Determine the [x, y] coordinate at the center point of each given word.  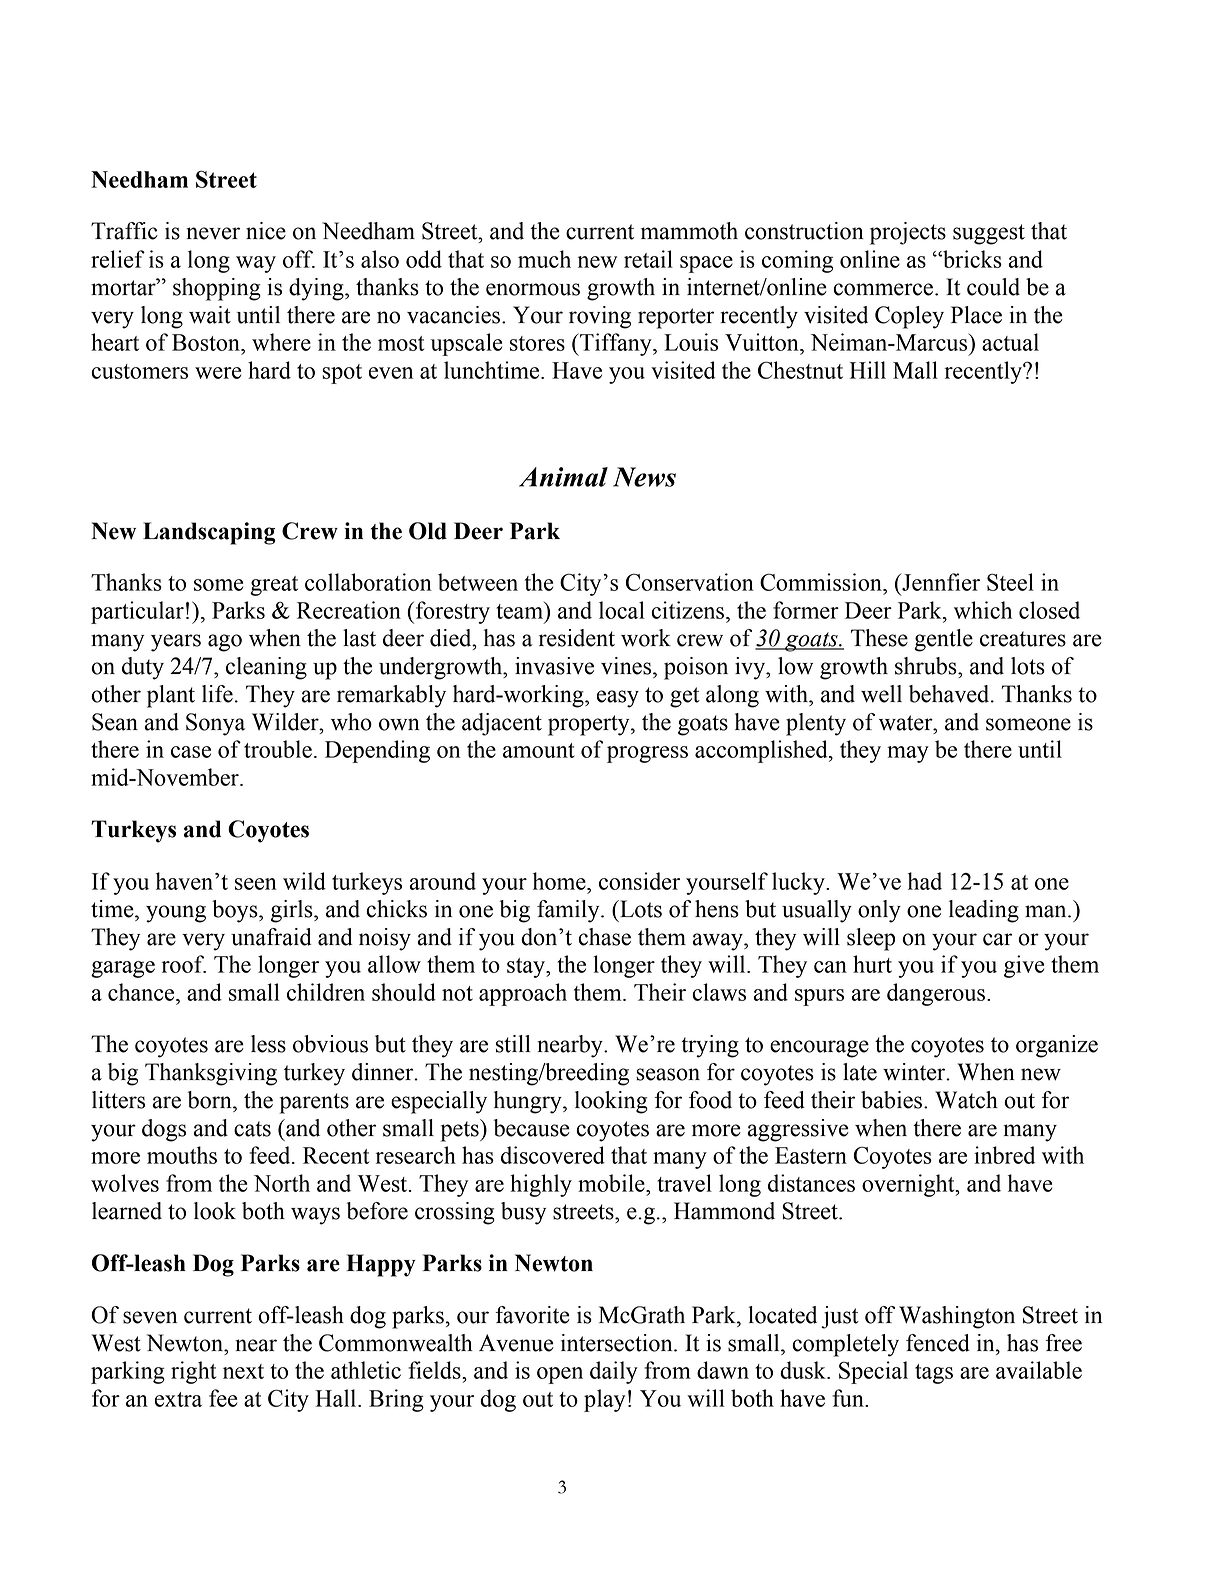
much [544, 259]
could [993, 287]
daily [614, 1372]
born [211, 1100]
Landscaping [209, 533]
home [560, 881]
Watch [966, 1100]
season [668, 1074]
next [243, 1371]
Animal [563, 477]
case [191, 752]
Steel [1010, 582]
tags [934, 1374]
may [908, 754]
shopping [217, 289]
